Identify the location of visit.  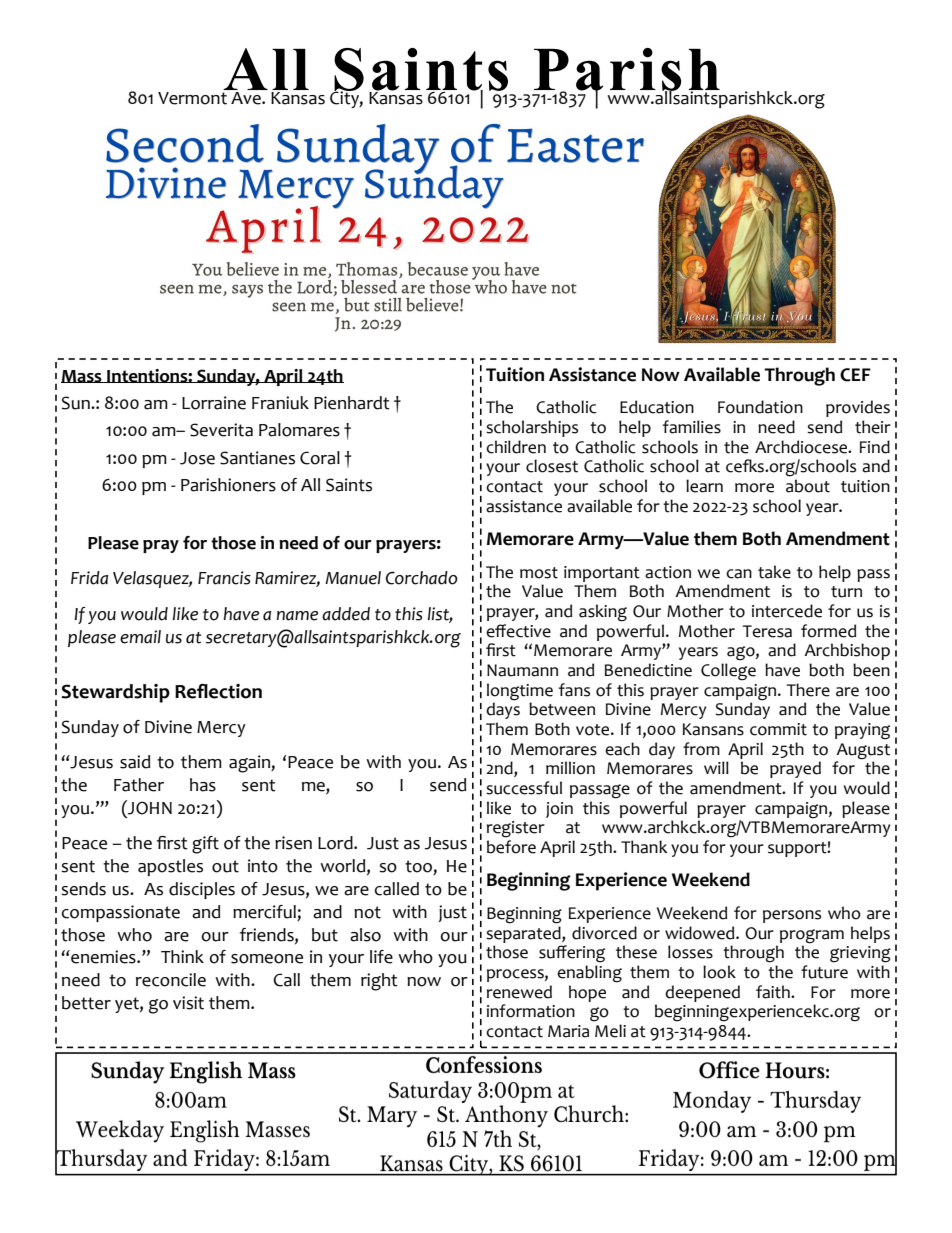
(188, 1003).
